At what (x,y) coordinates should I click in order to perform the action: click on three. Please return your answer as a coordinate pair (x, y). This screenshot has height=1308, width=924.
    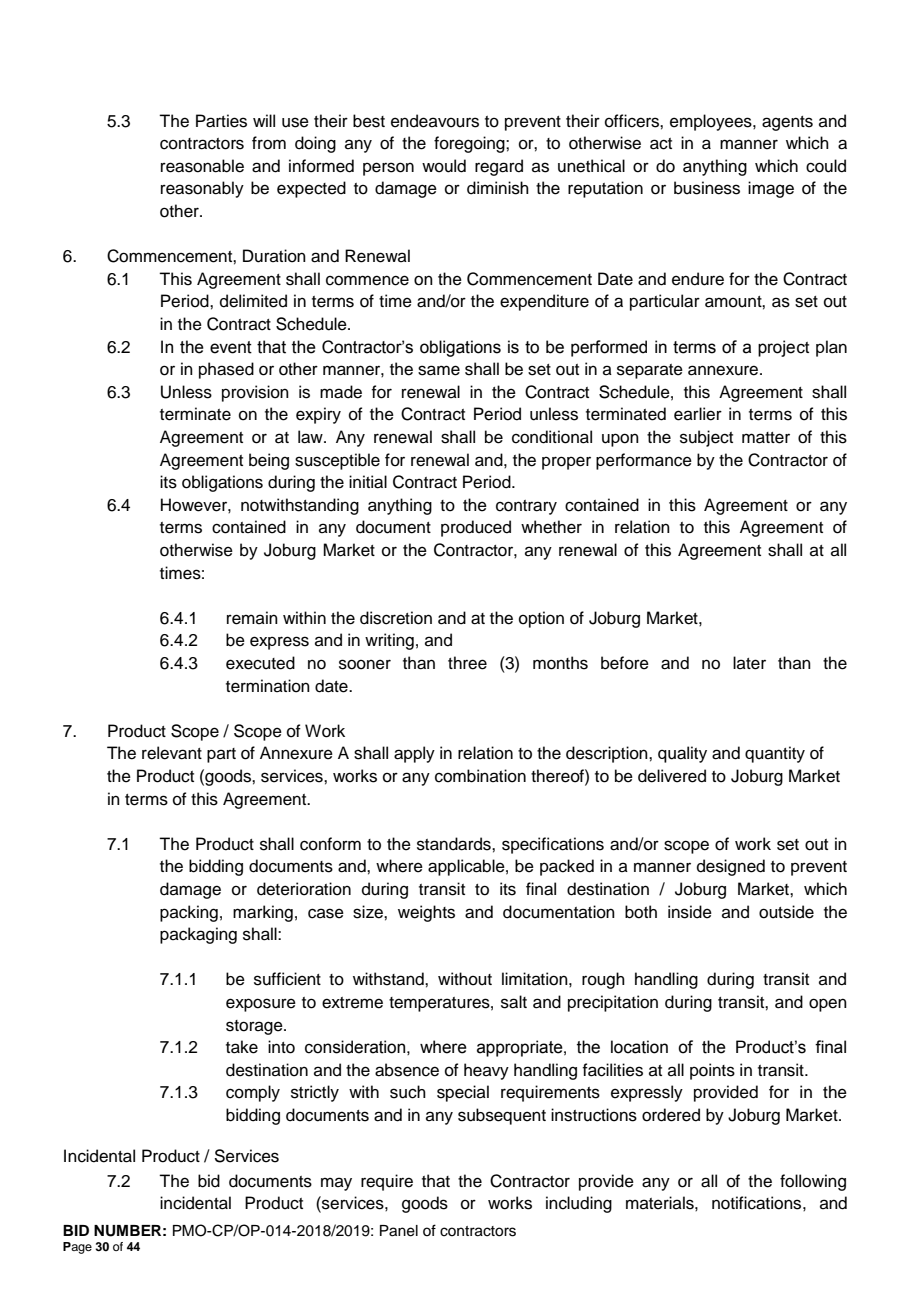
    Looking at the image, I should click on (467, 663).
